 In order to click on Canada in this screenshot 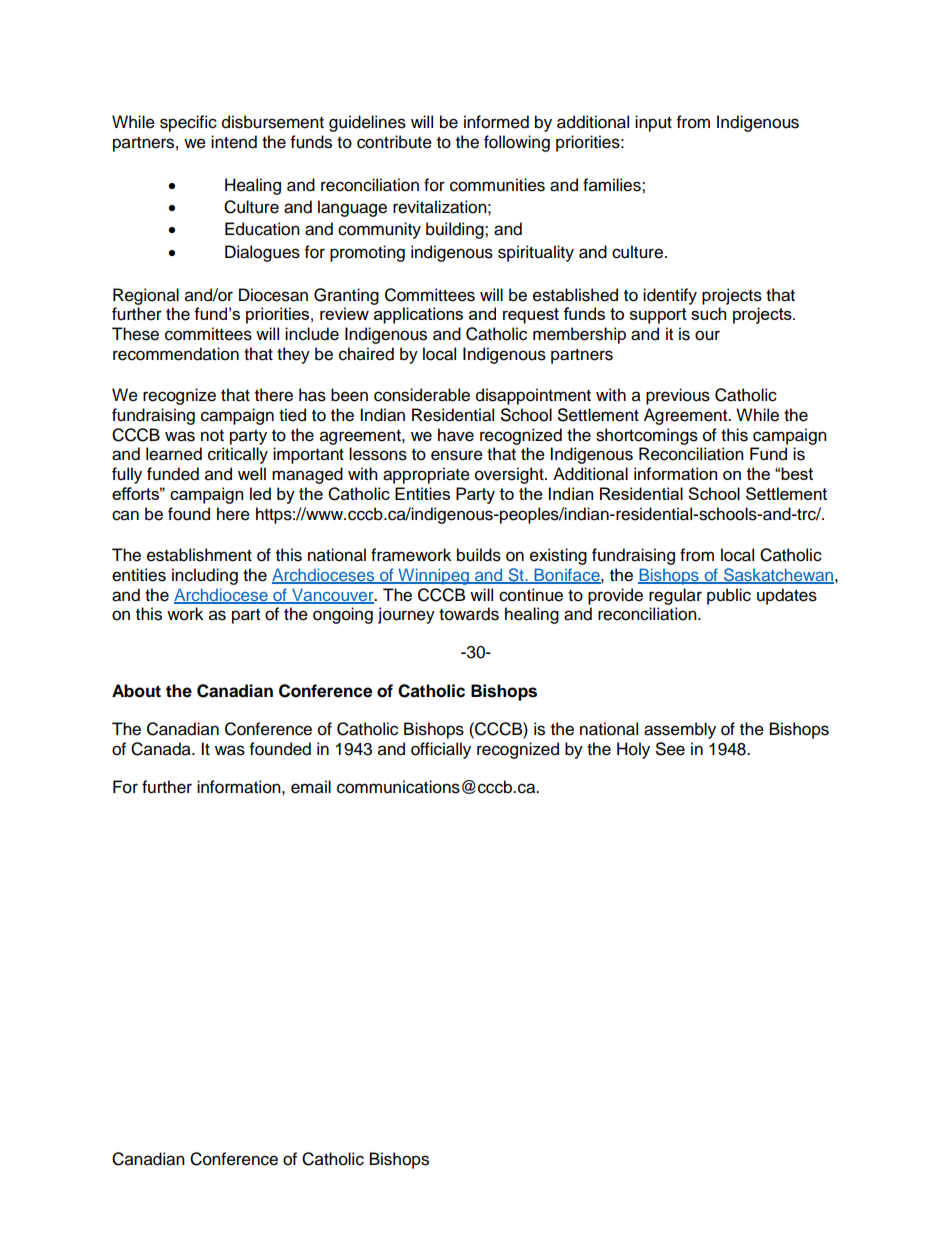, I will do `click(162, 749)`.
